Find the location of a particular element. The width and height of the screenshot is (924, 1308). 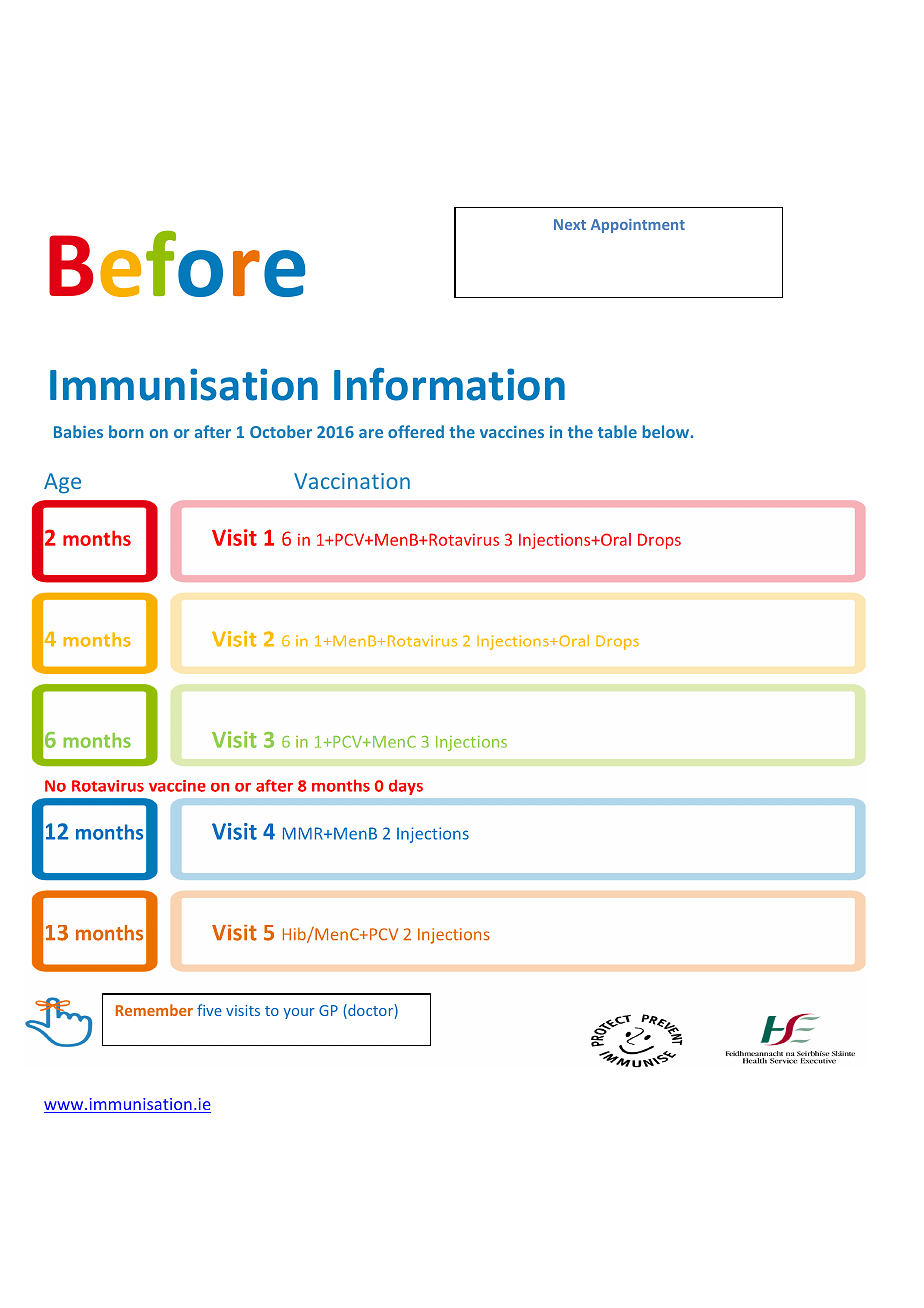

offered is located at coordinates (416, 431).
